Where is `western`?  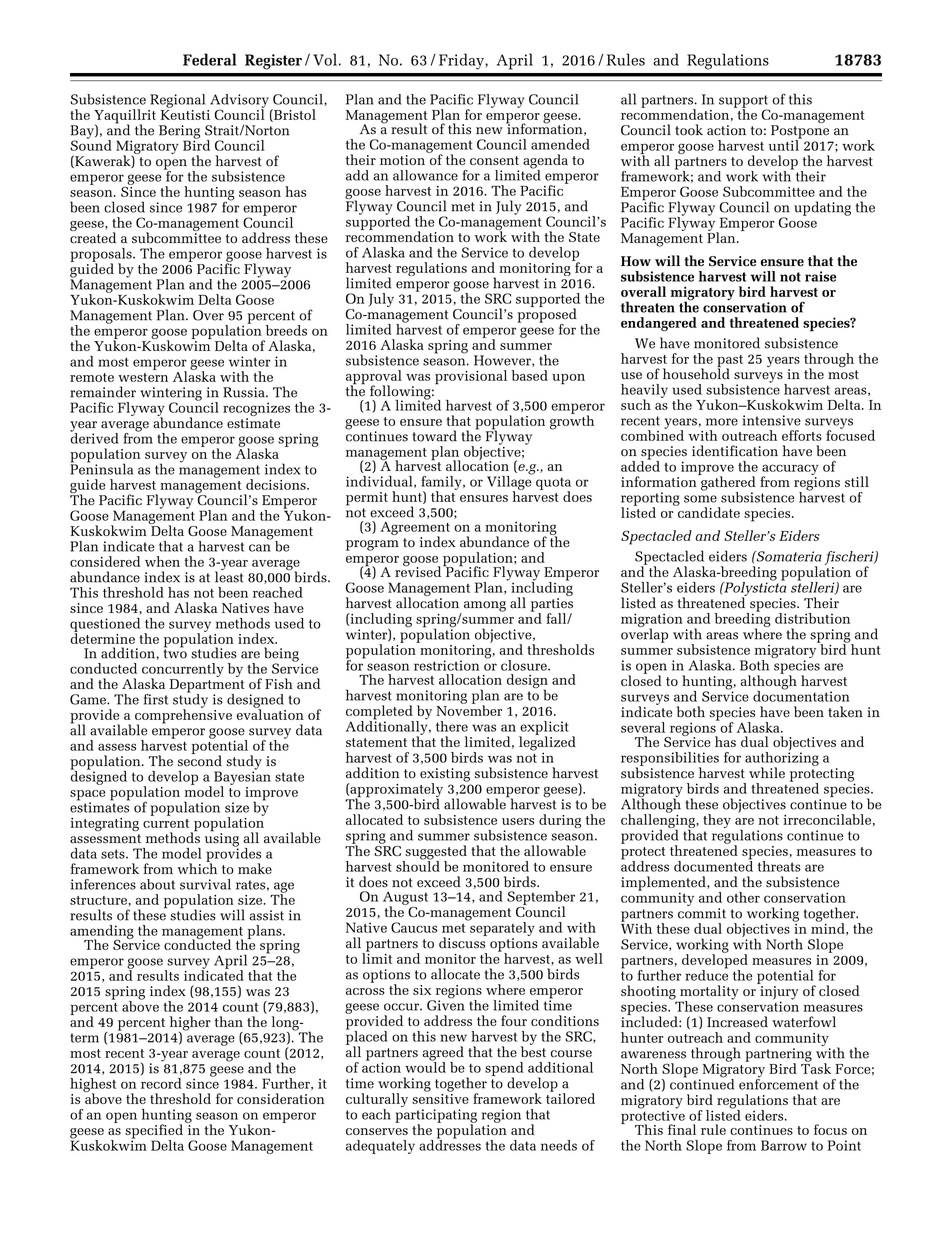
western is located at coordinates (143, 377).
